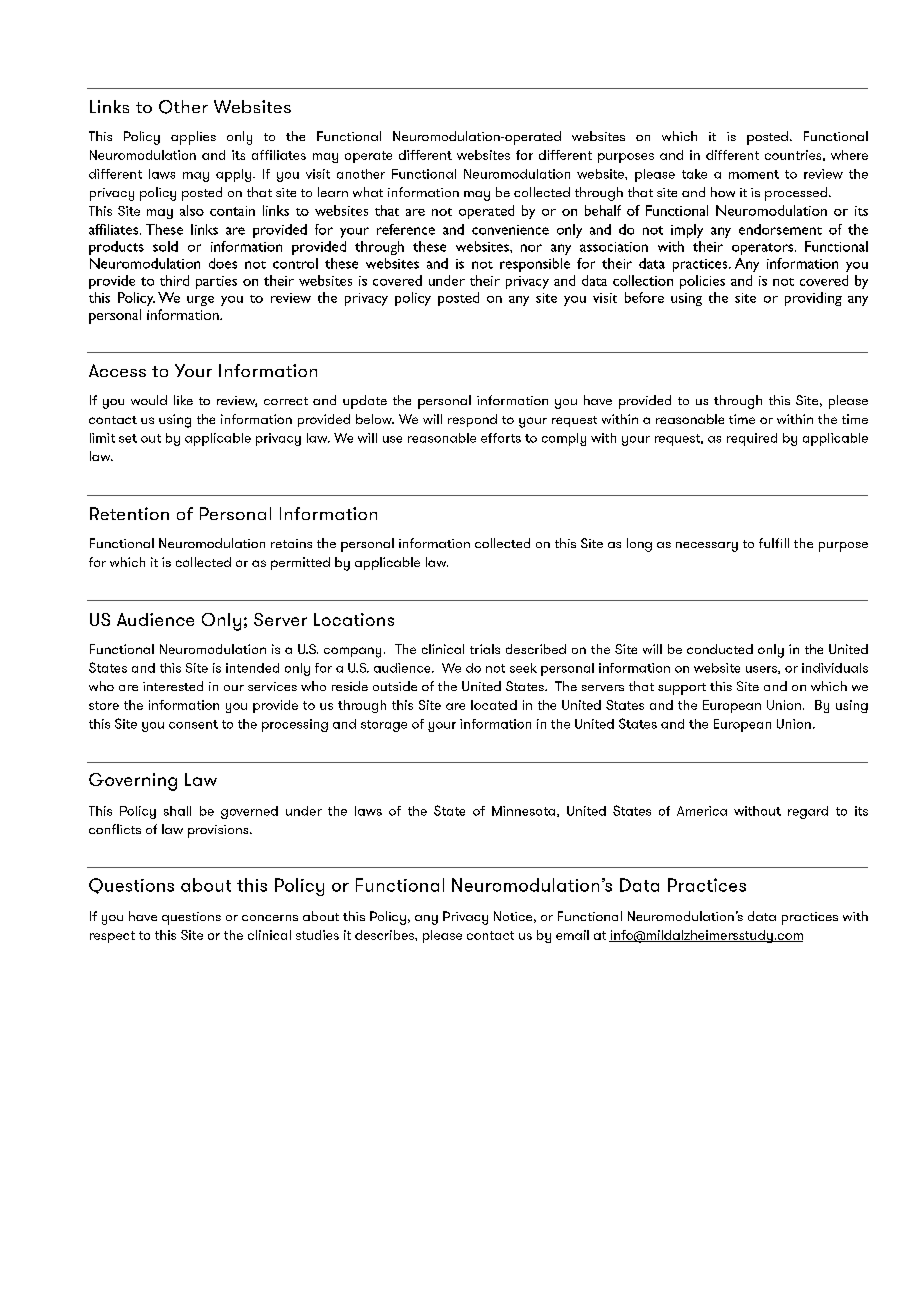 This screenshot has width=924, height=1308. Describe the element at coordinates (485, 649) in the screenshot. I see `trials` at that location.
